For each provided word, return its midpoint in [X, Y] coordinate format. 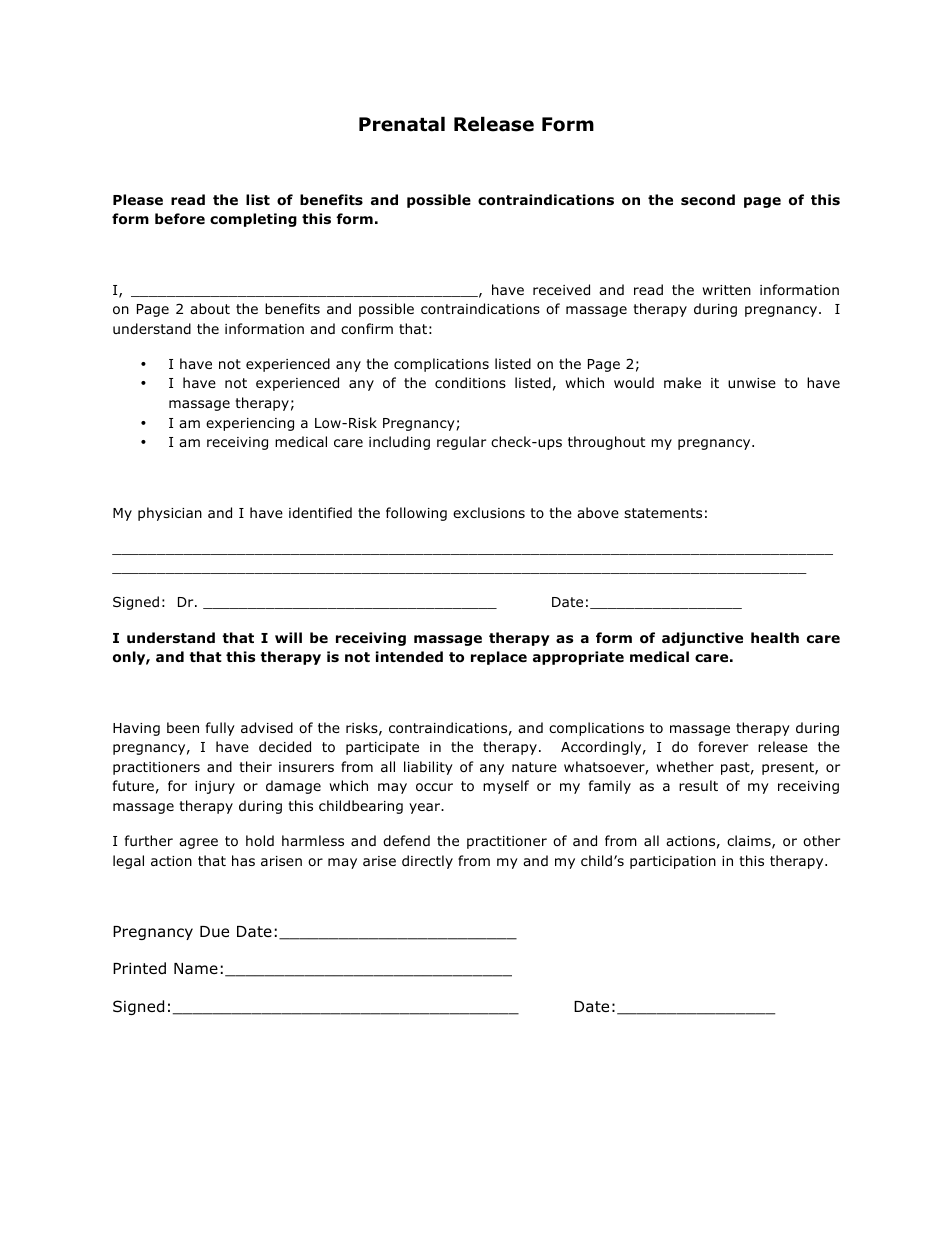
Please [138, 199]
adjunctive [702, 639]
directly [427, 862]
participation [673, 862]
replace [499, 658]
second [708, 200]
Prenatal [402, 124]
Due [214, 931]
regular [461, 443]
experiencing [250, 424]
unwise [752, 383]
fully [220, 729]
